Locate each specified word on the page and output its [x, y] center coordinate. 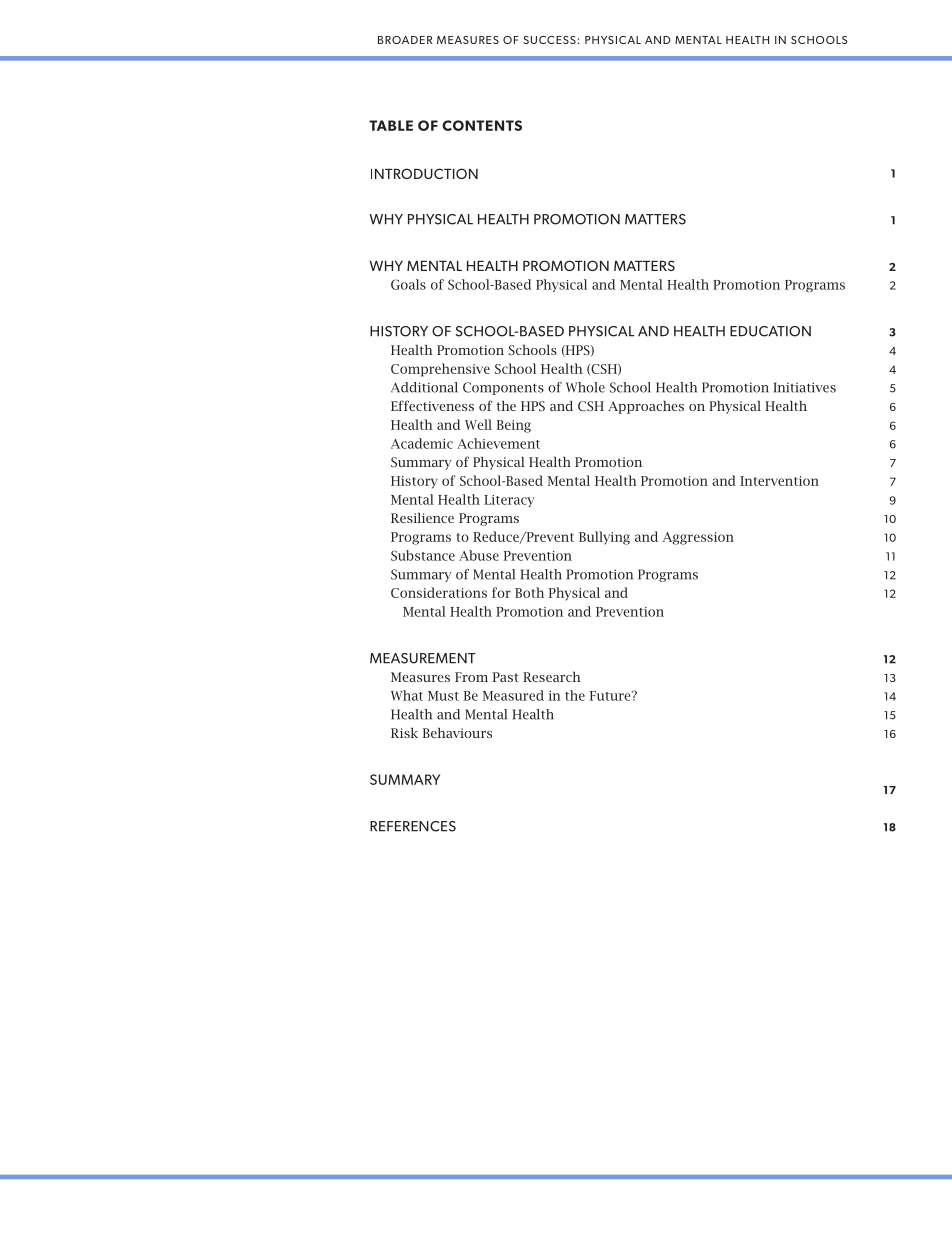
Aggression [698, 538]
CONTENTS [482, 125]
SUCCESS [549, 40]
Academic [422, 443]
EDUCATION [770, 331]
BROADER [405, 40]
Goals [408, 284]
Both [529, 592]
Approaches [646, 407]
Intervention [779, 481]
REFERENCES [413, 826]
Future [611, 696]
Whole [585, 387]
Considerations [439, 592]
